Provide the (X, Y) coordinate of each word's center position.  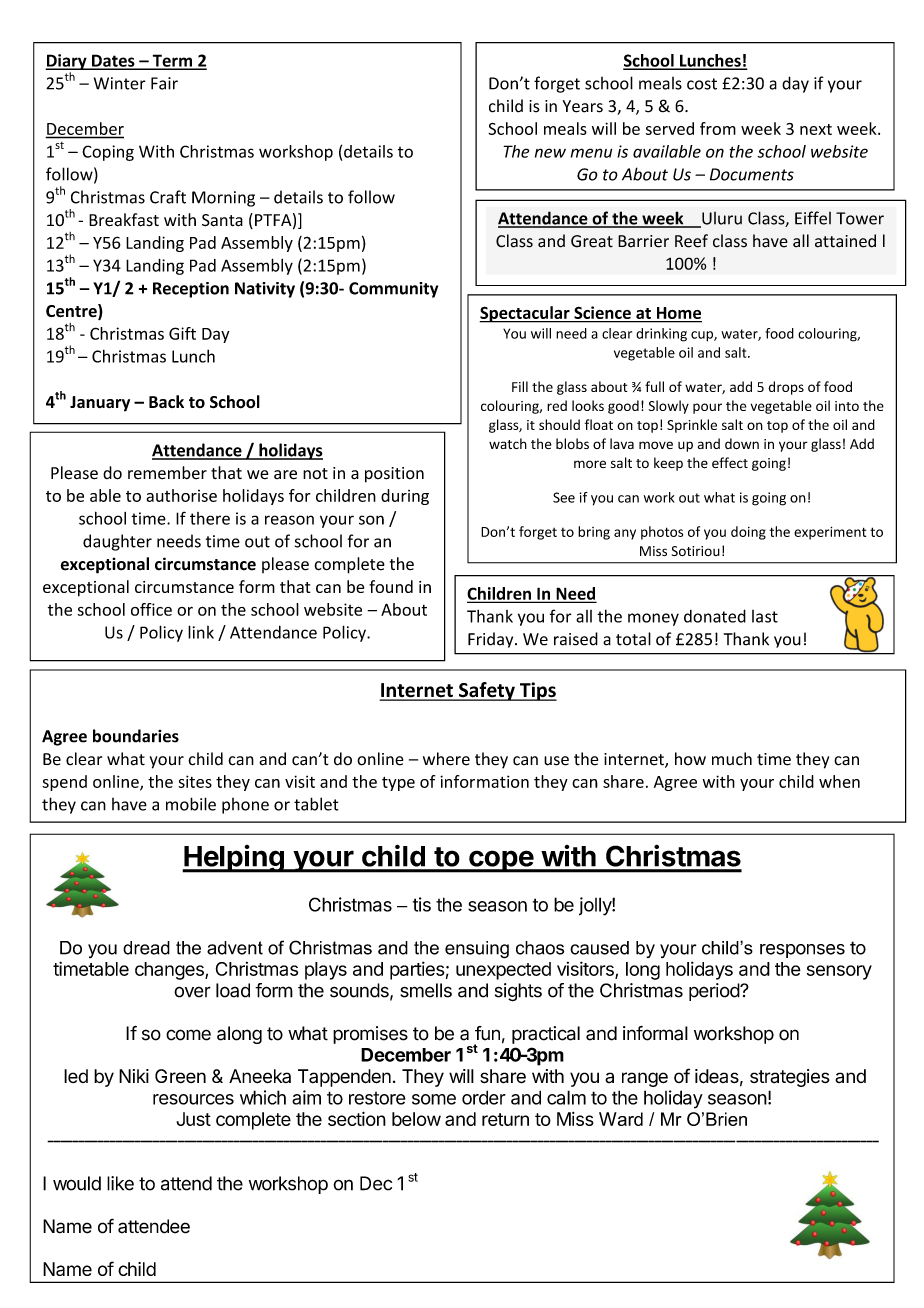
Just (193, 1119)
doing (748, 533)
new (550, 153)
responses (802, 951)
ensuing (477, 950)
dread (146, 948)
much (732, 759)
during (405, 497)
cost (702, 84)
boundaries (136, 736)
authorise (181, 495)
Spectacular (525, 314)
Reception (191, 290)
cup (703, 336)
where (446, 759)
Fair (164, 83)
